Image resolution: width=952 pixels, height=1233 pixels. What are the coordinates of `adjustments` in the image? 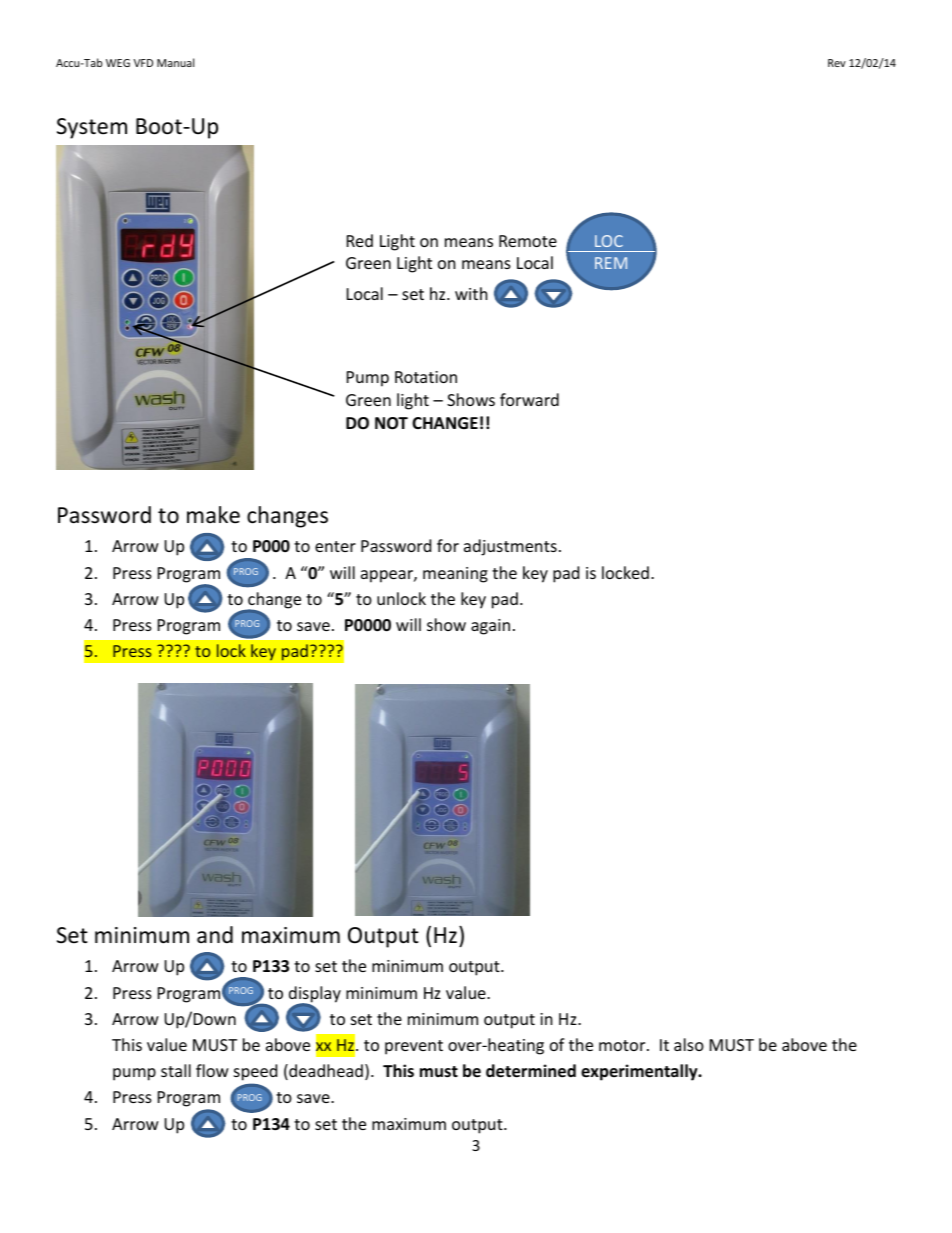 It's located at (510, 547).
